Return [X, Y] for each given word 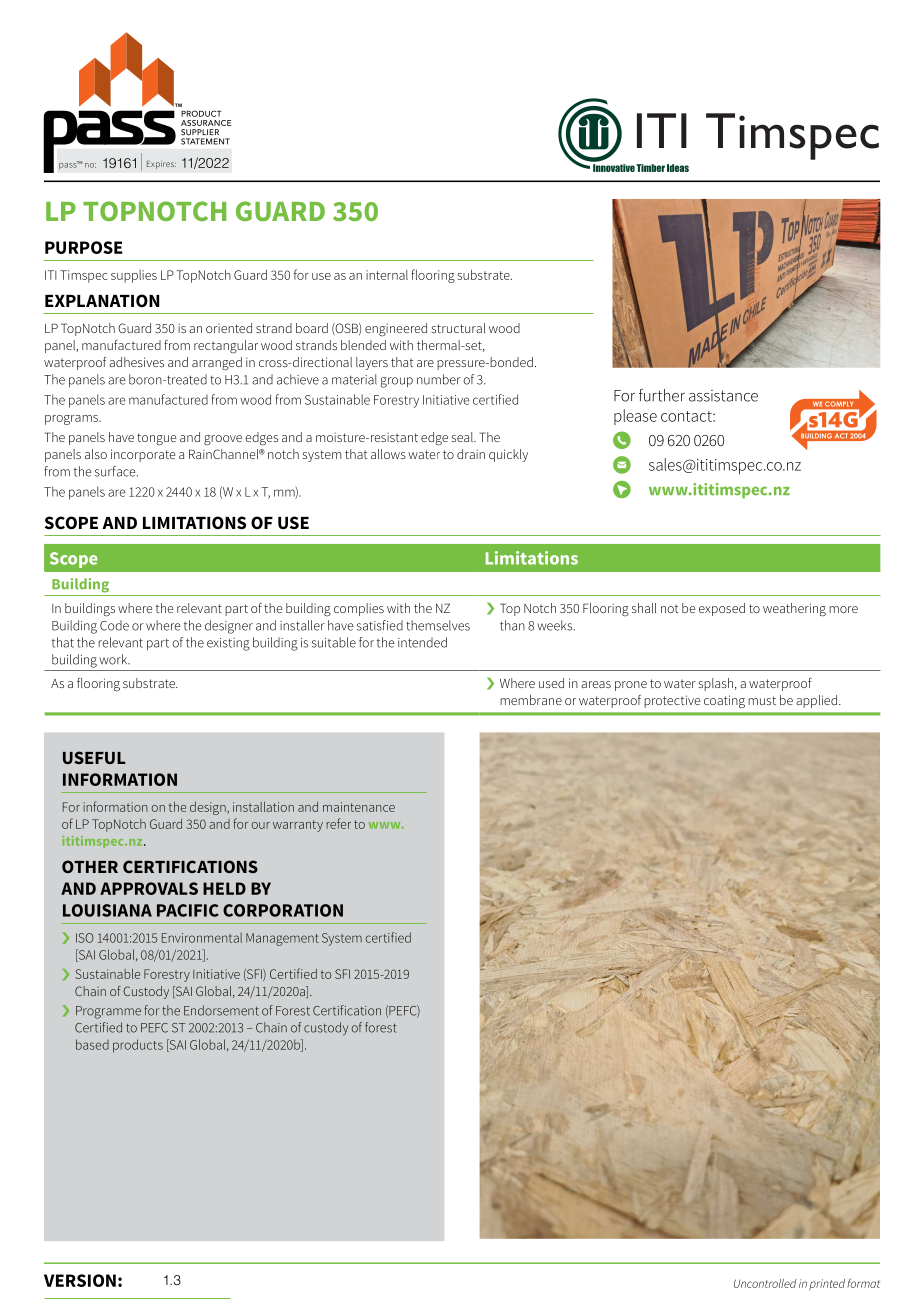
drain [471, 454]
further [662, 395]
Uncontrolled [765, 1283]
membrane [531, 700]
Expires [161, 165]
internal [387, 275]
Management [282, 939]
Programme [108, 1012]
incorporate [143, 455]
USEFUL [94, 757]
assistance [723, 396]
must [762, 700]
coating [724, 702]
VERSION [80, 1280]
